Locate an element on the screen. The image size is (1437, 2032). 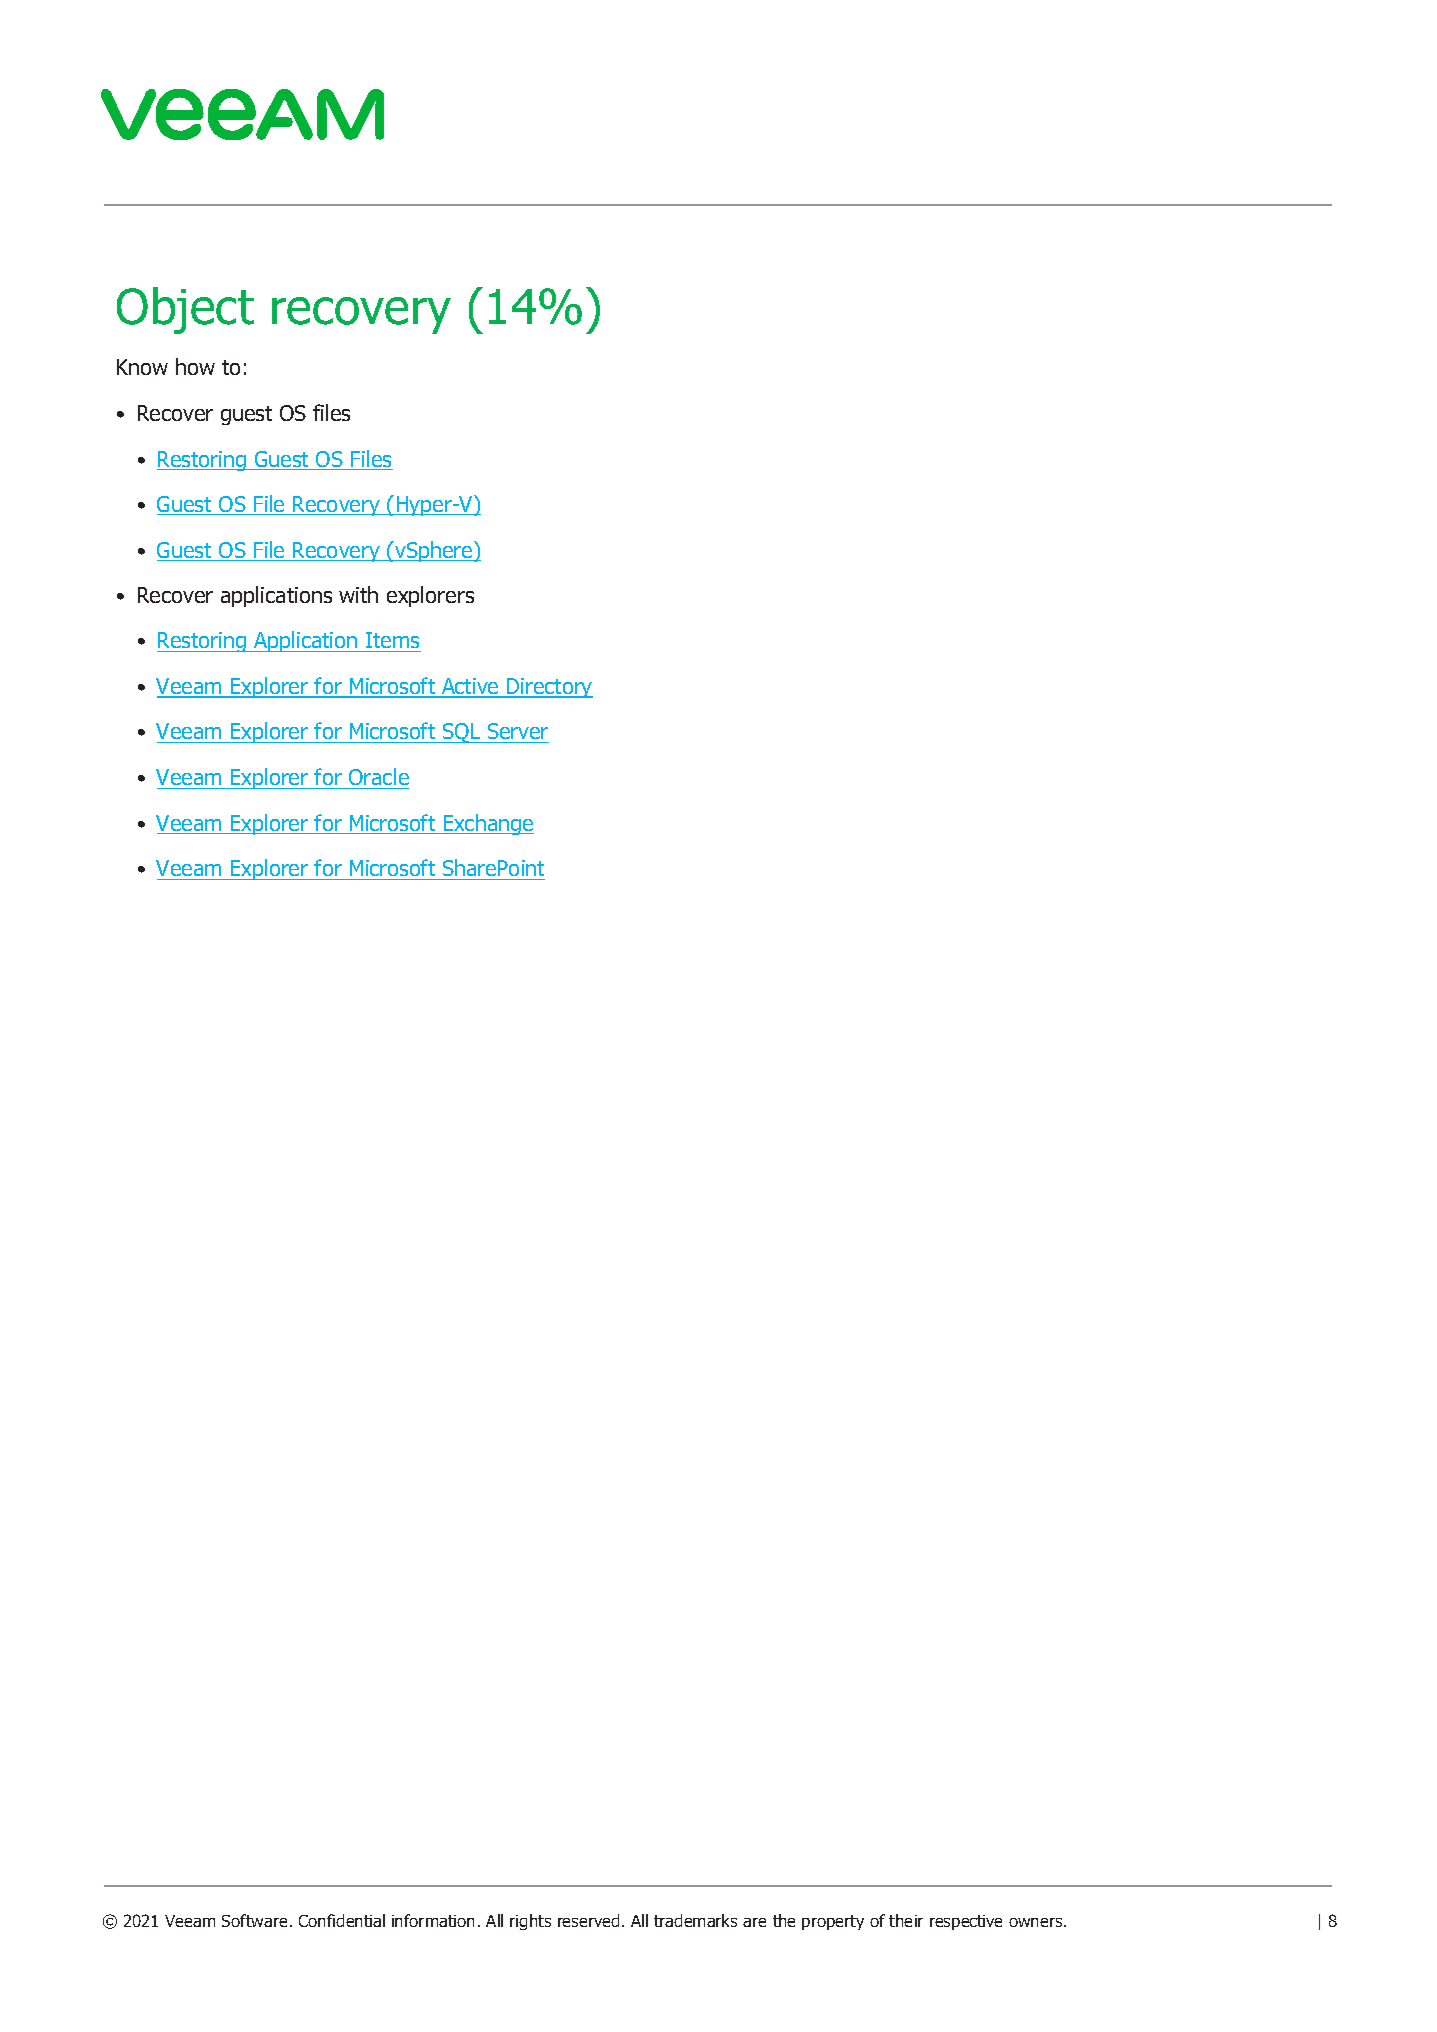
Software is located at coordinates (254, 1920).
